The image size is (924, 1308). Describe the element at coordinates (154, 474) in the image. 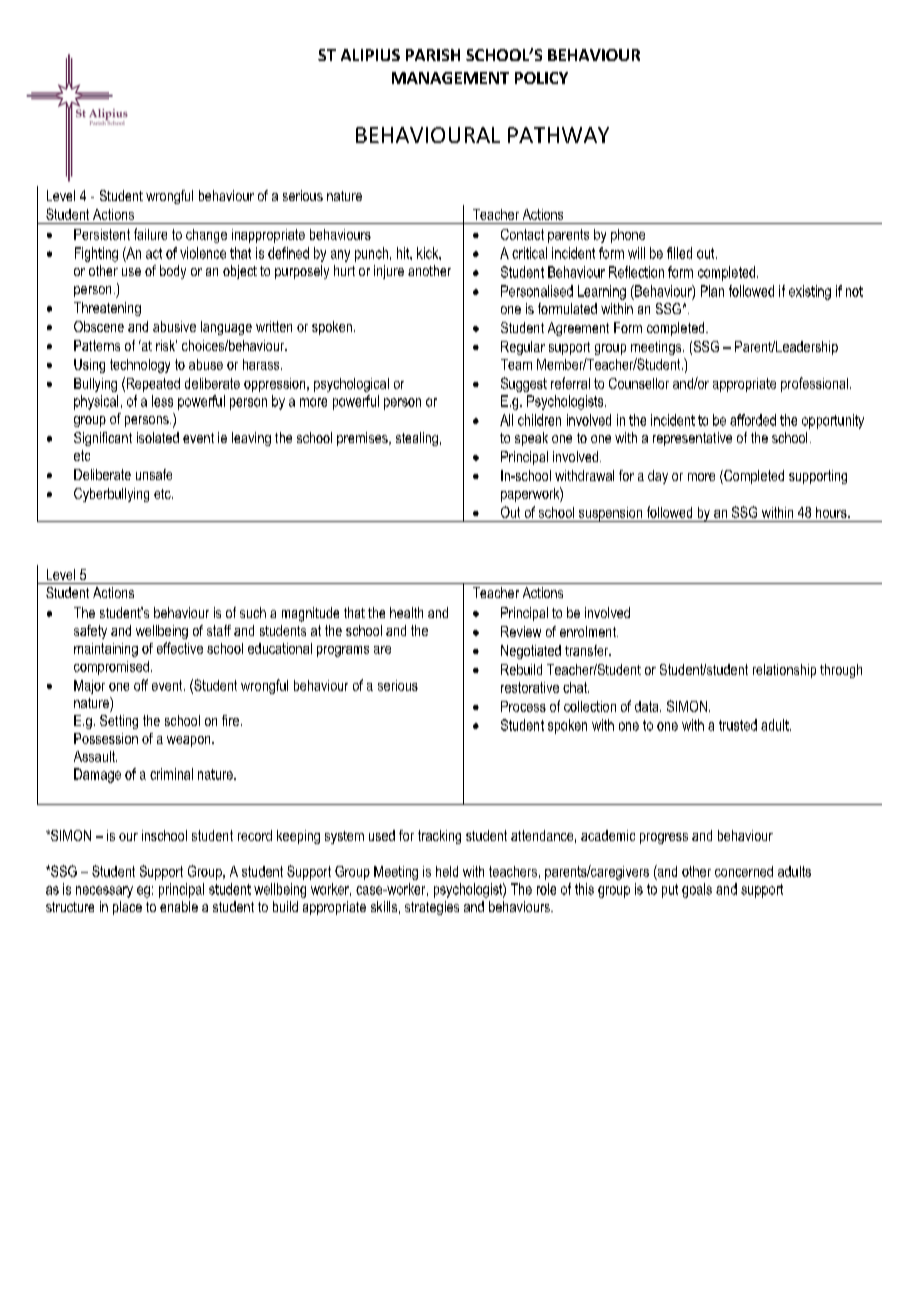

I see `unsafe` at that location.
